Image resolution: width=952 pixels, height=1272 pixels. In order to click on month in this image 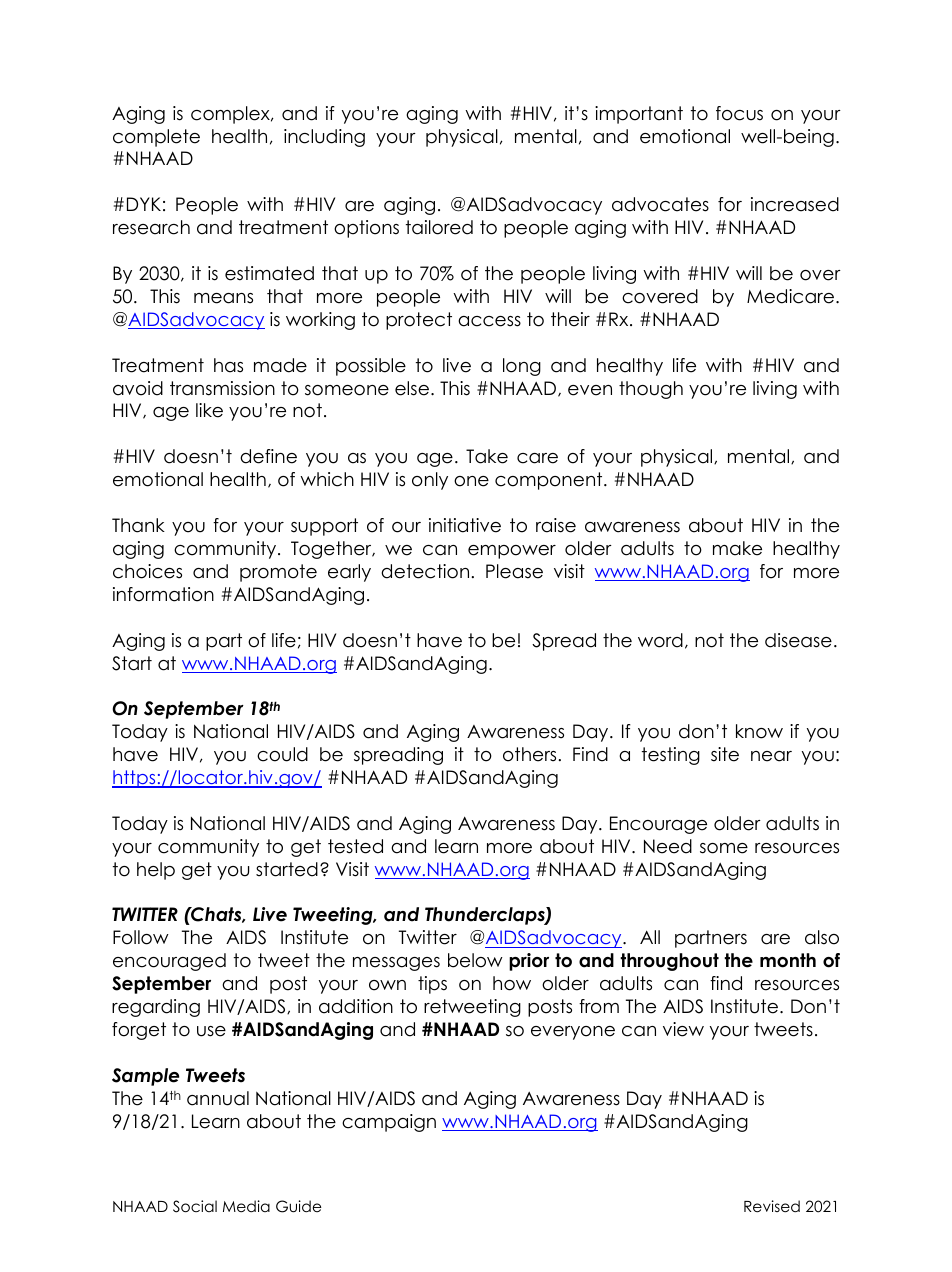, I will do `click(788, 960)`.
